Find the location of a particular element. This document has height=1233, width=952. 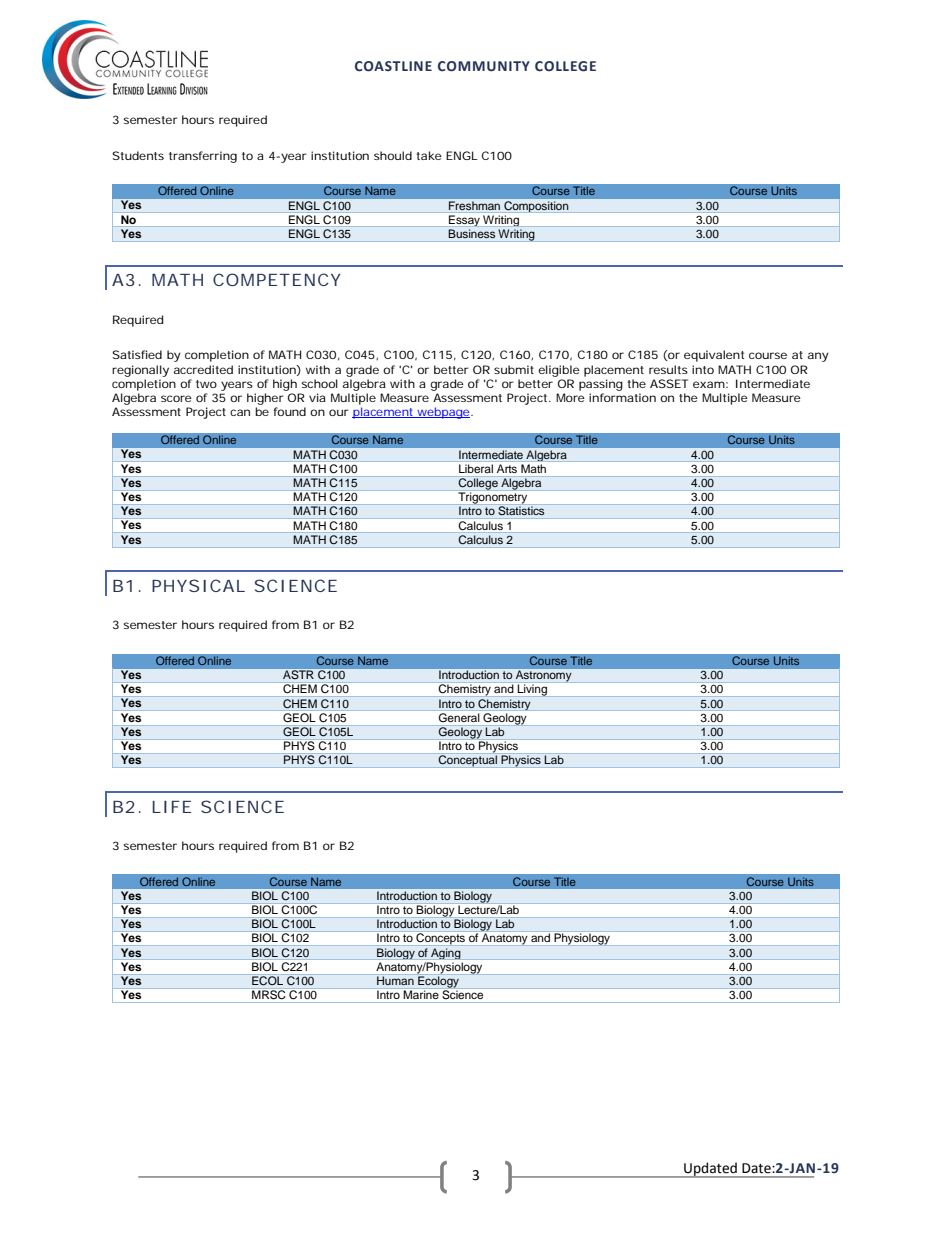

Concepts is located at coordinates (440, 939).
